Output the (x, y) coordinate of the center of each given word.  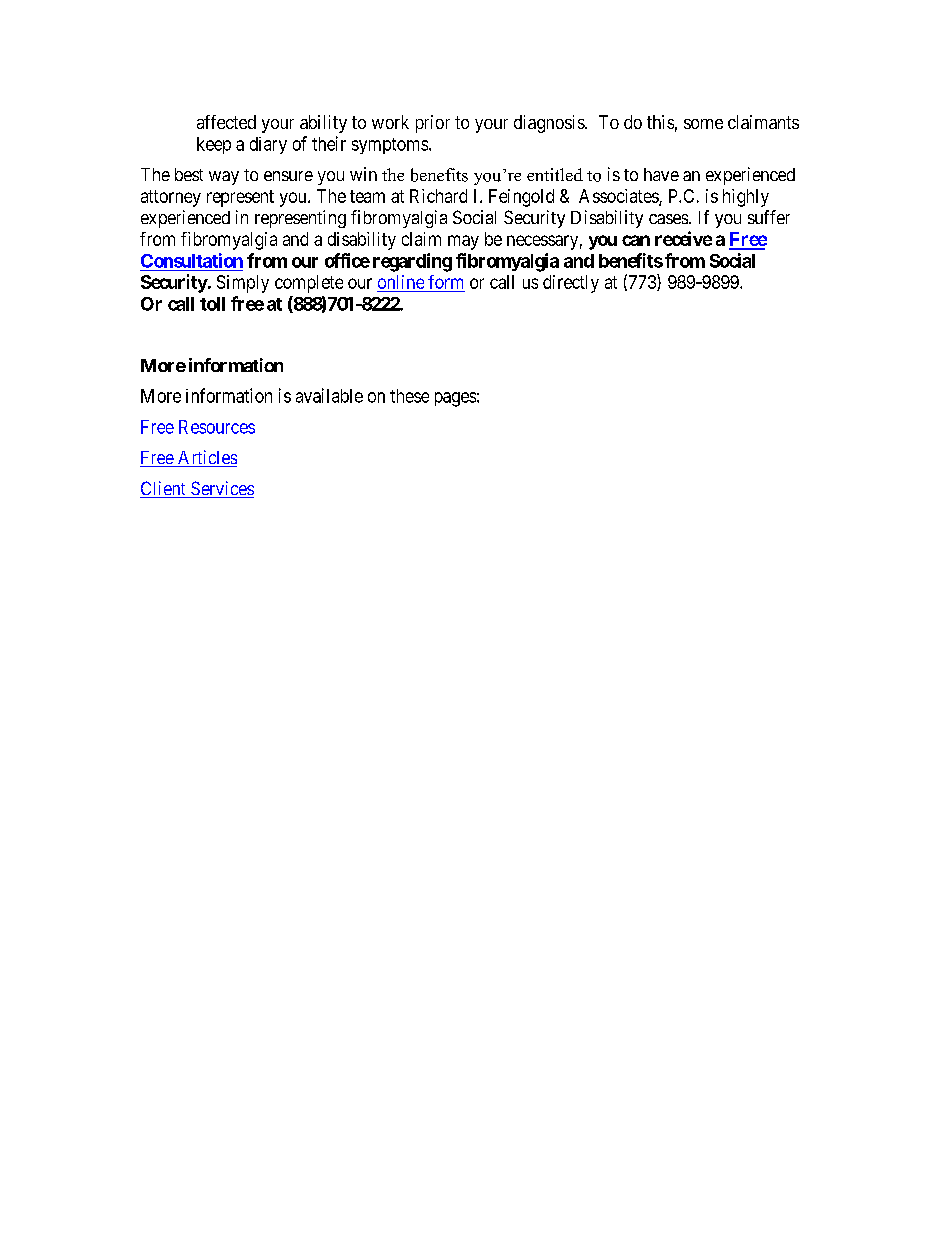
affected (226, 122)
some (703, 124)
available (329, 395)
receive (683, 238)
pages (455, 399)
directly (571, 284)
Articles (206, 458)
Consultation (192, 260)
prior (433, 124)
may (463, 242)
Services (221, 489)
